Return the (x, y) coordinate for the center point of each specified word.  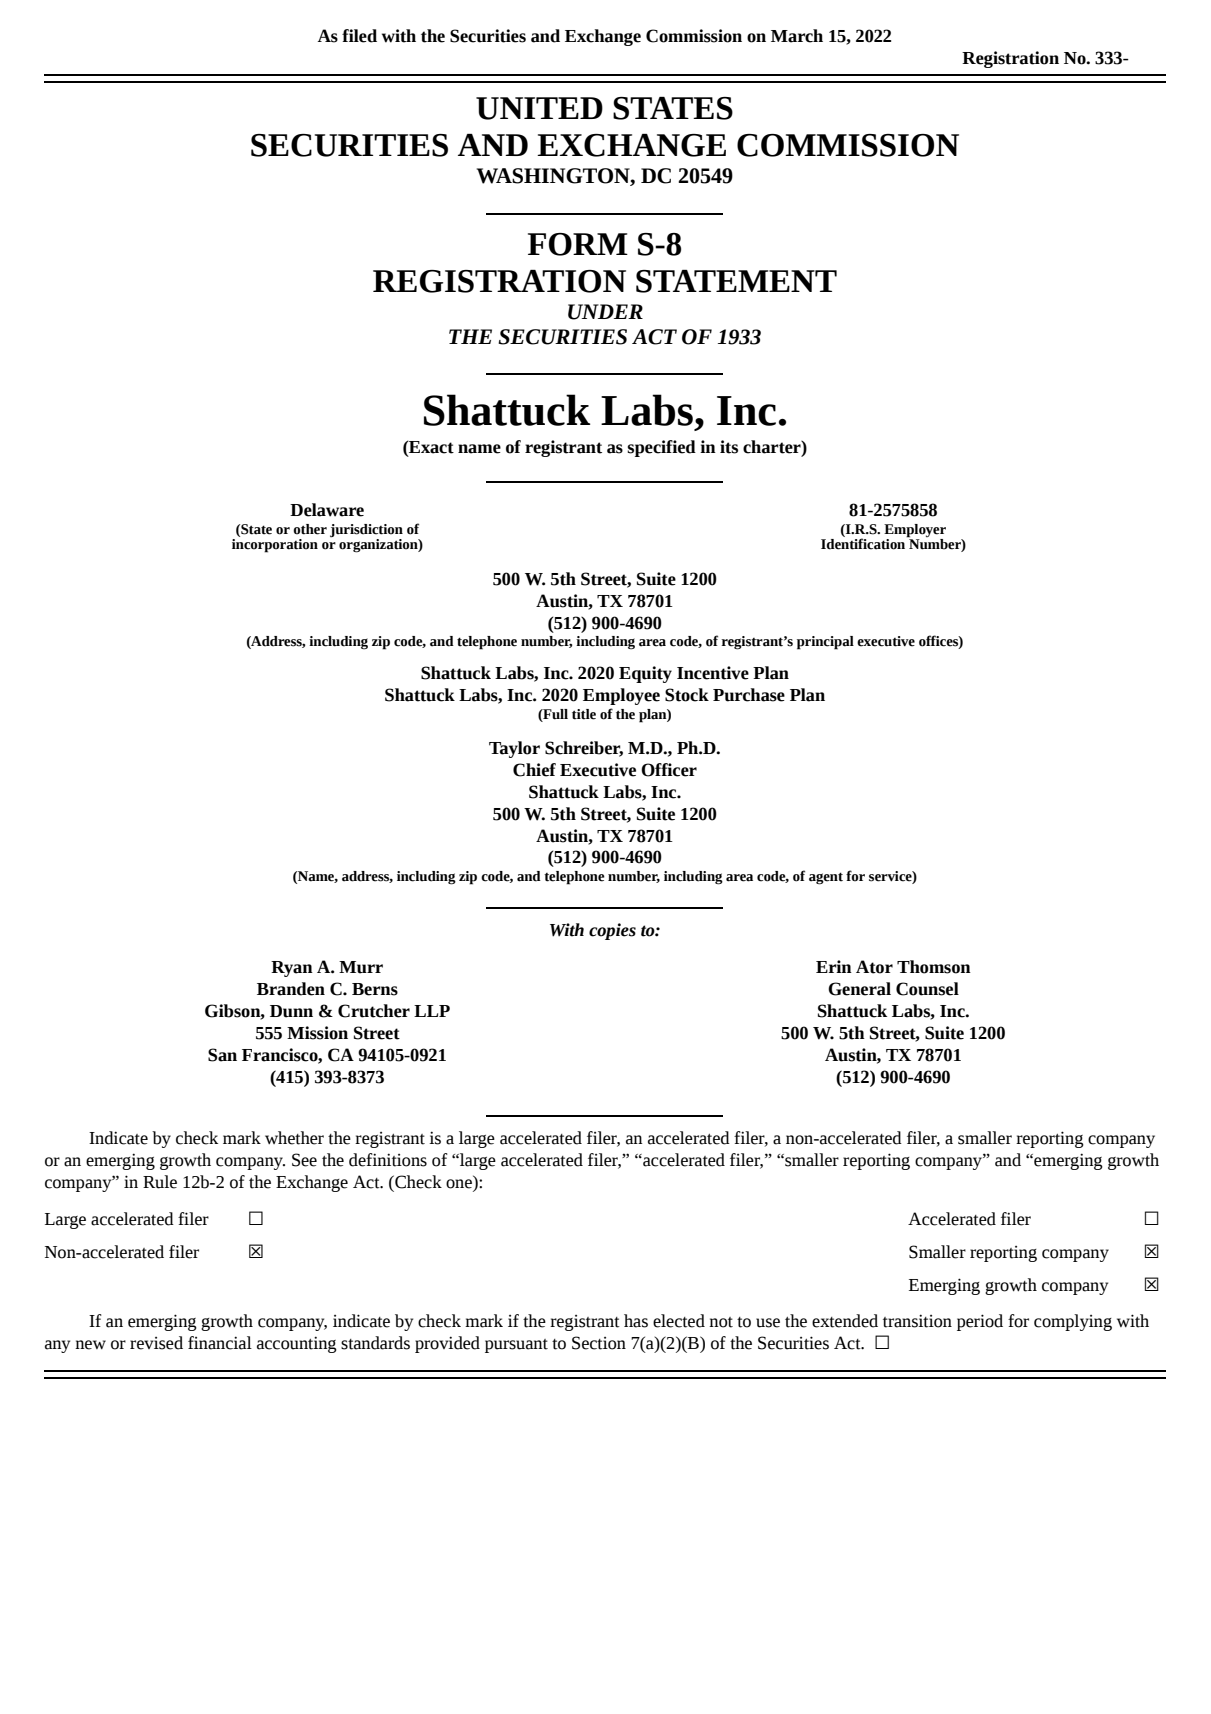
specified (661, 448)
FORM (578, 244)
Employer (915, 531)
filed (359, 36)
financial (220, 1343)
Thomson (934, 967)
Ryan (292, 969)
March (797, 36)
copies (612, 931)
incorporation (275, 544)
